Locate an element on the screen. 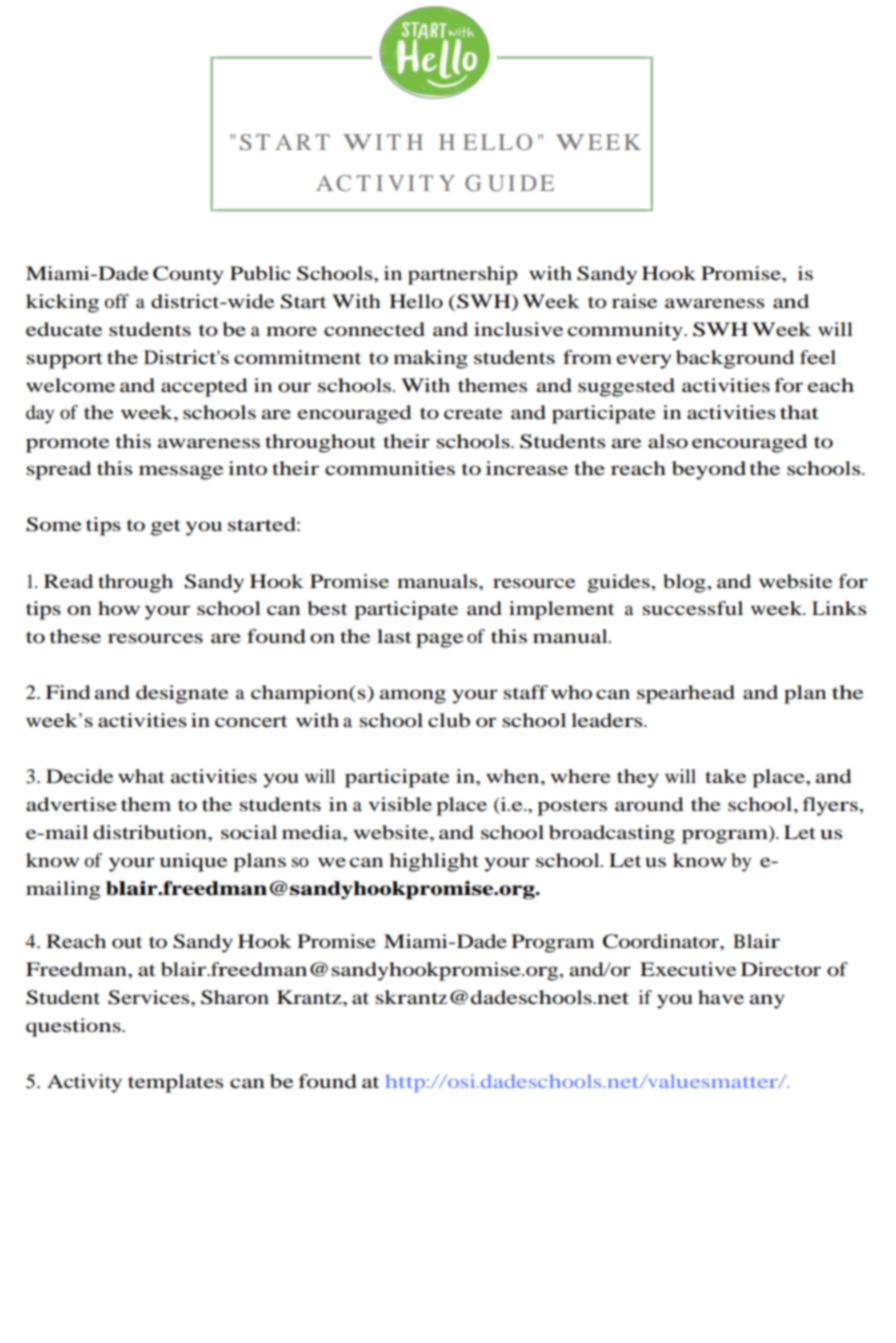  off is located at coordinates (117, 301).
